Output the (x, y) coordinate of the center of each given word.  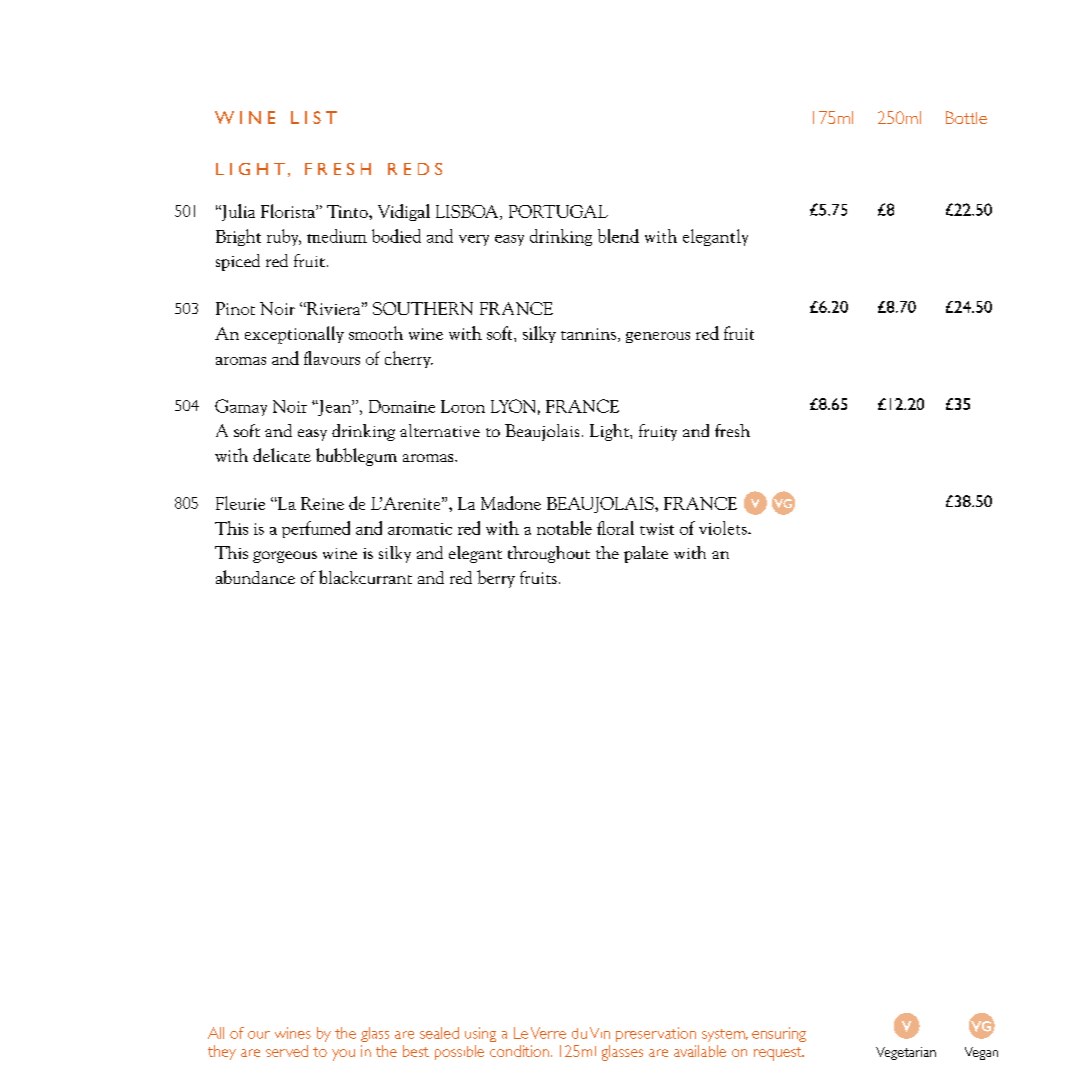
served (287, 1051)
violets (724, 528)
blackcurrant (365, 577)
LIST (314, 117)
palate (646, 554)
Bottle (966, 117)
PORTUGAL (558, 211)
